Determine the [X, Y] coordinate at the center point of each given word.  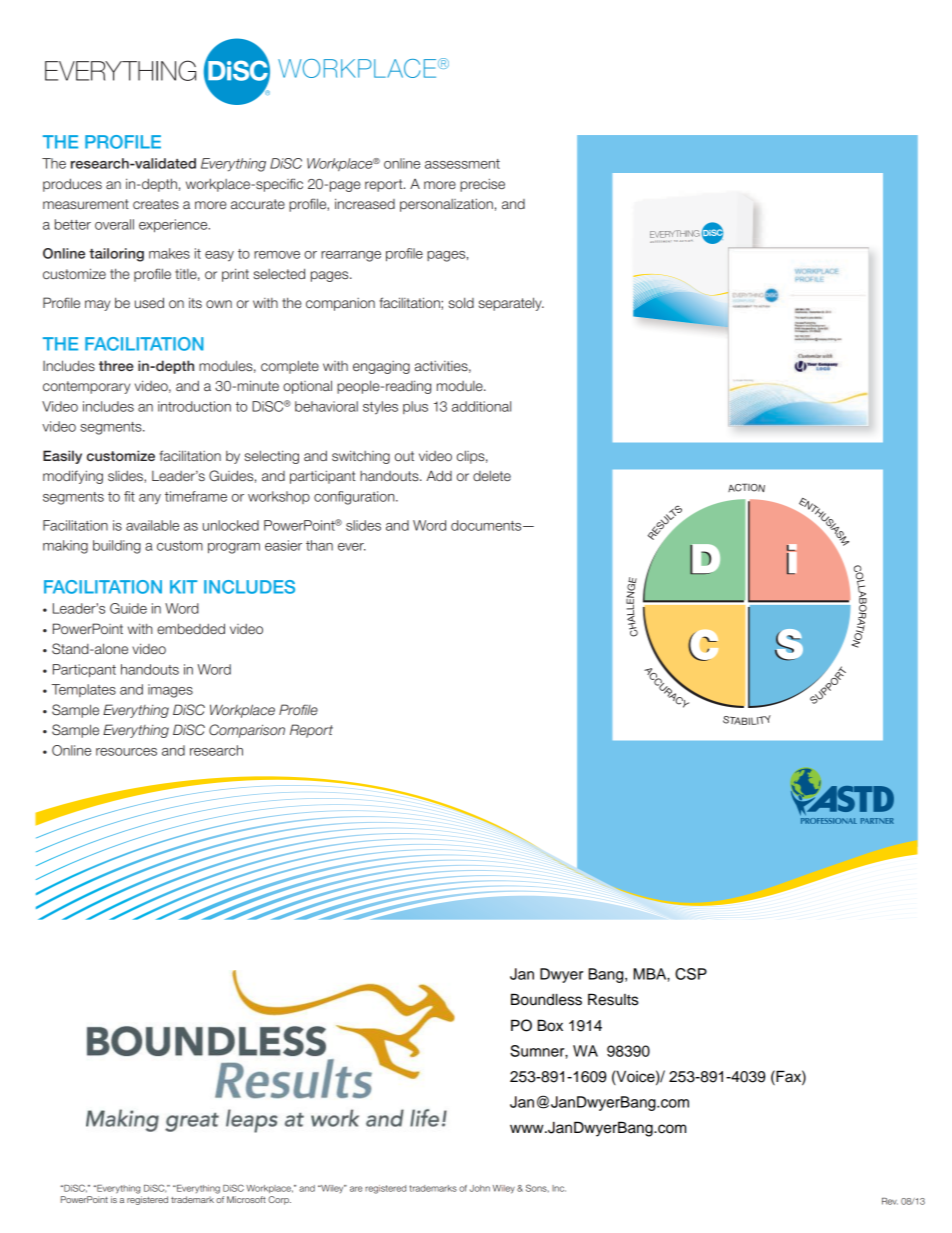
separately [511, 304]
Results [613, 999]
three [116, 365]
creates [156, 204]
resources [126, 752]
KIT [183, 587]
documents [487, 525]
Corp [279, 1200]
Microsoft [246, 1199]
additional [481, 406]
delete [492, 475]
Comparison [247, 731]
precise [482, 185]
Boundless [546, 999]
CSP [691, 974]
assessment [462, 164]
